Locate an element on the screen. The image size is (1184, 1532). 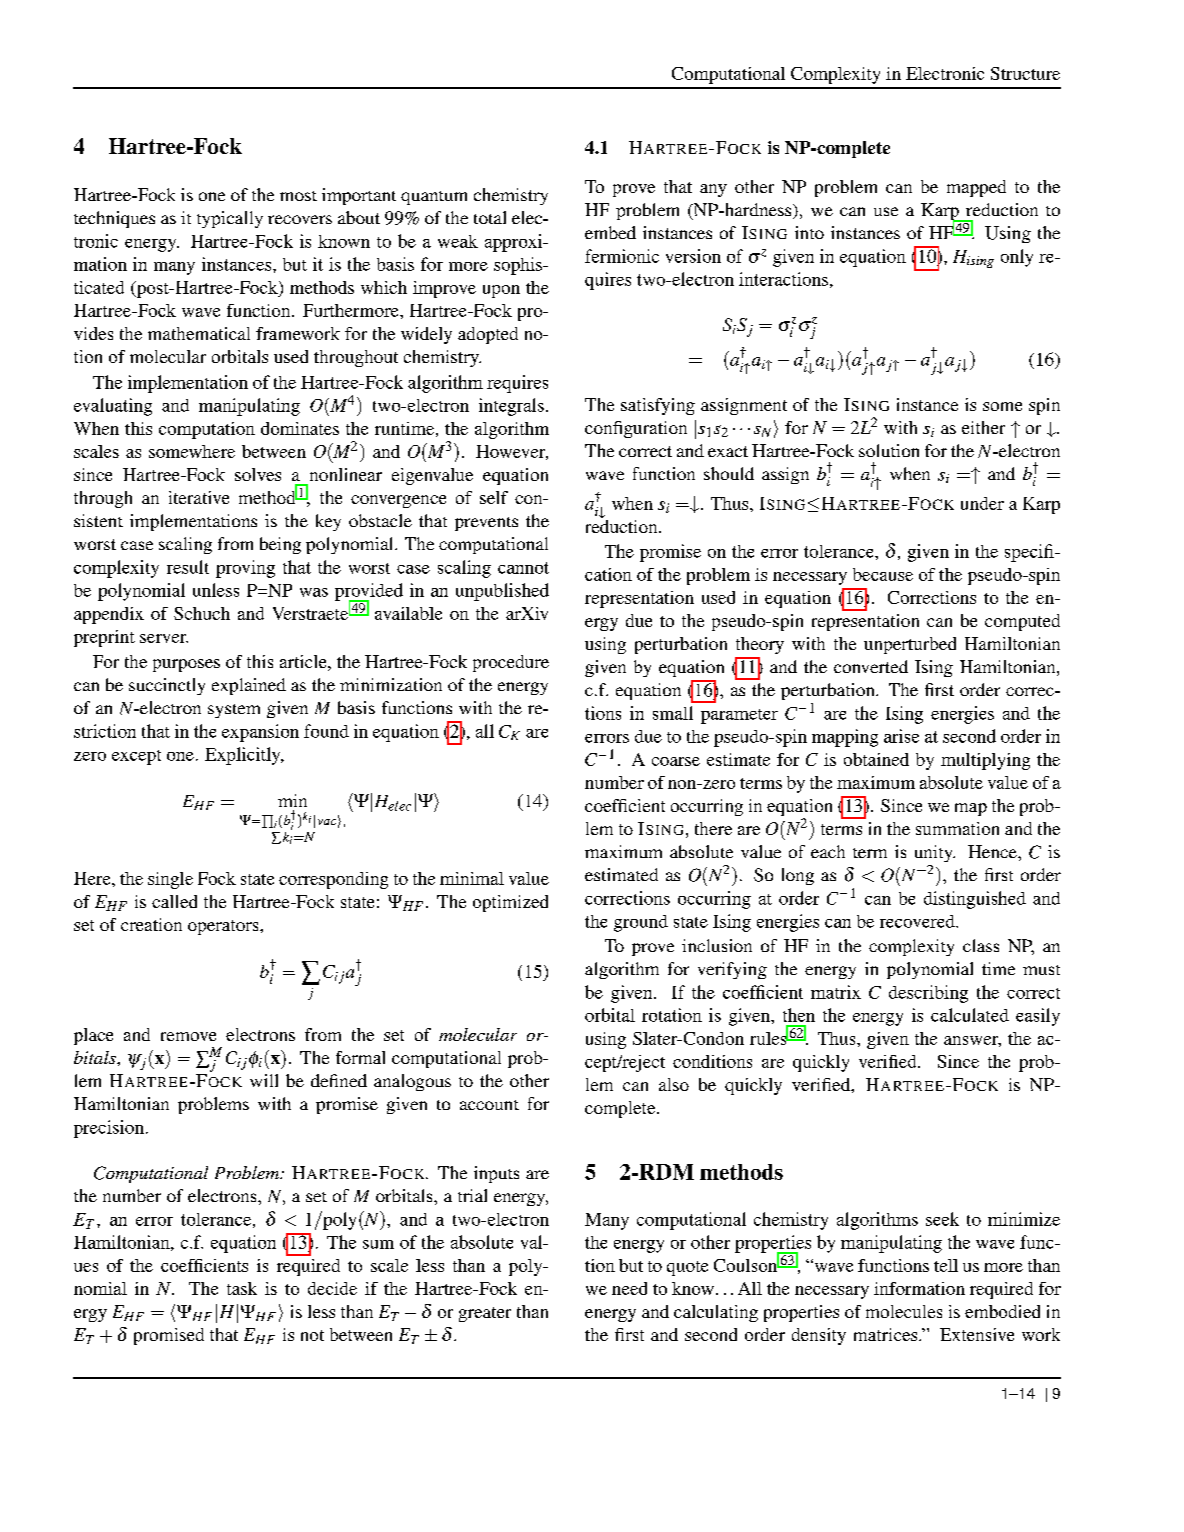
self is located at coordinates (494, 497).
